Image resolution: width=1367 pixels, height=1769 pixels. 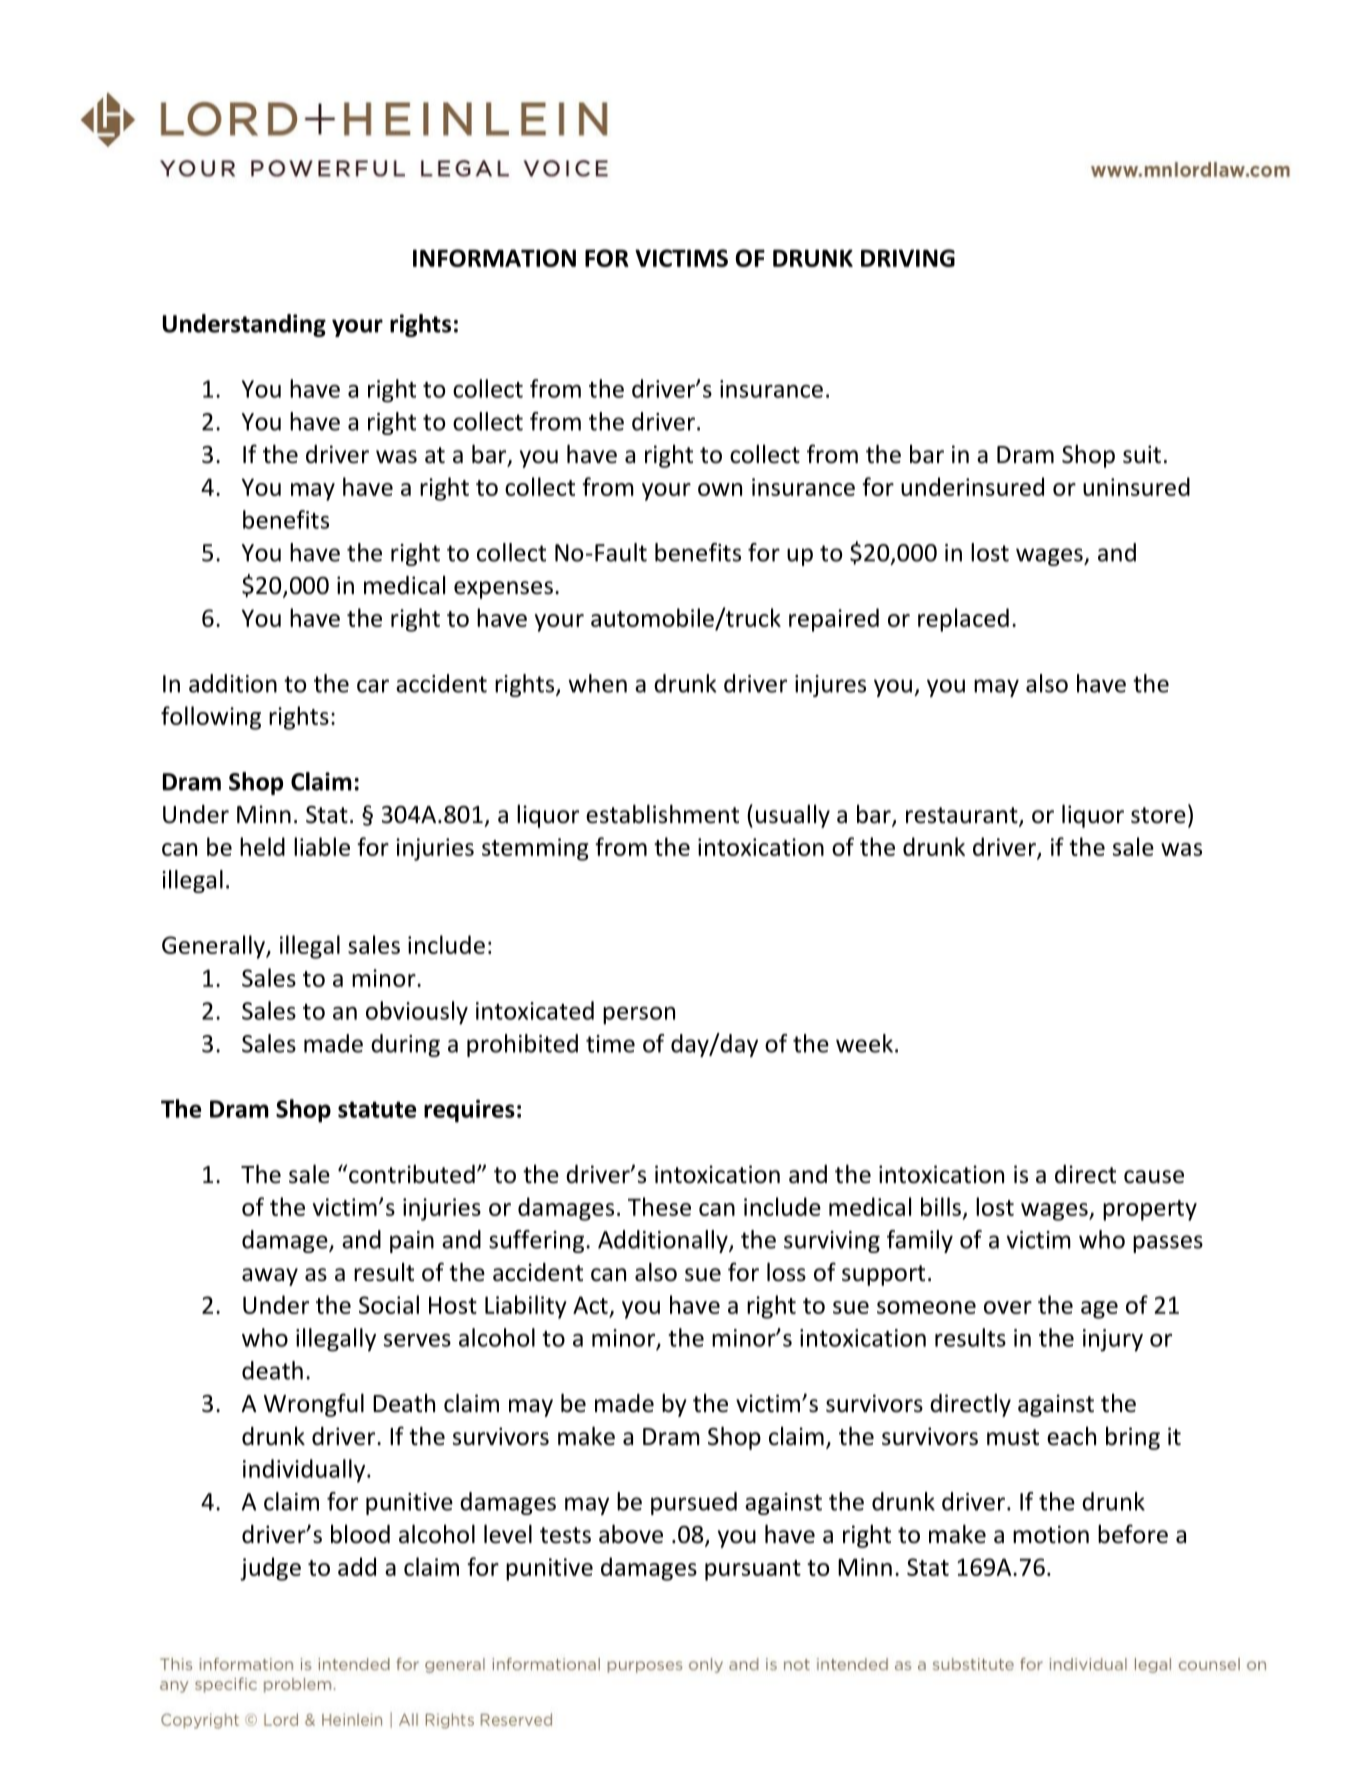 I want to click on motion, so click(x=1051, y=1534).
